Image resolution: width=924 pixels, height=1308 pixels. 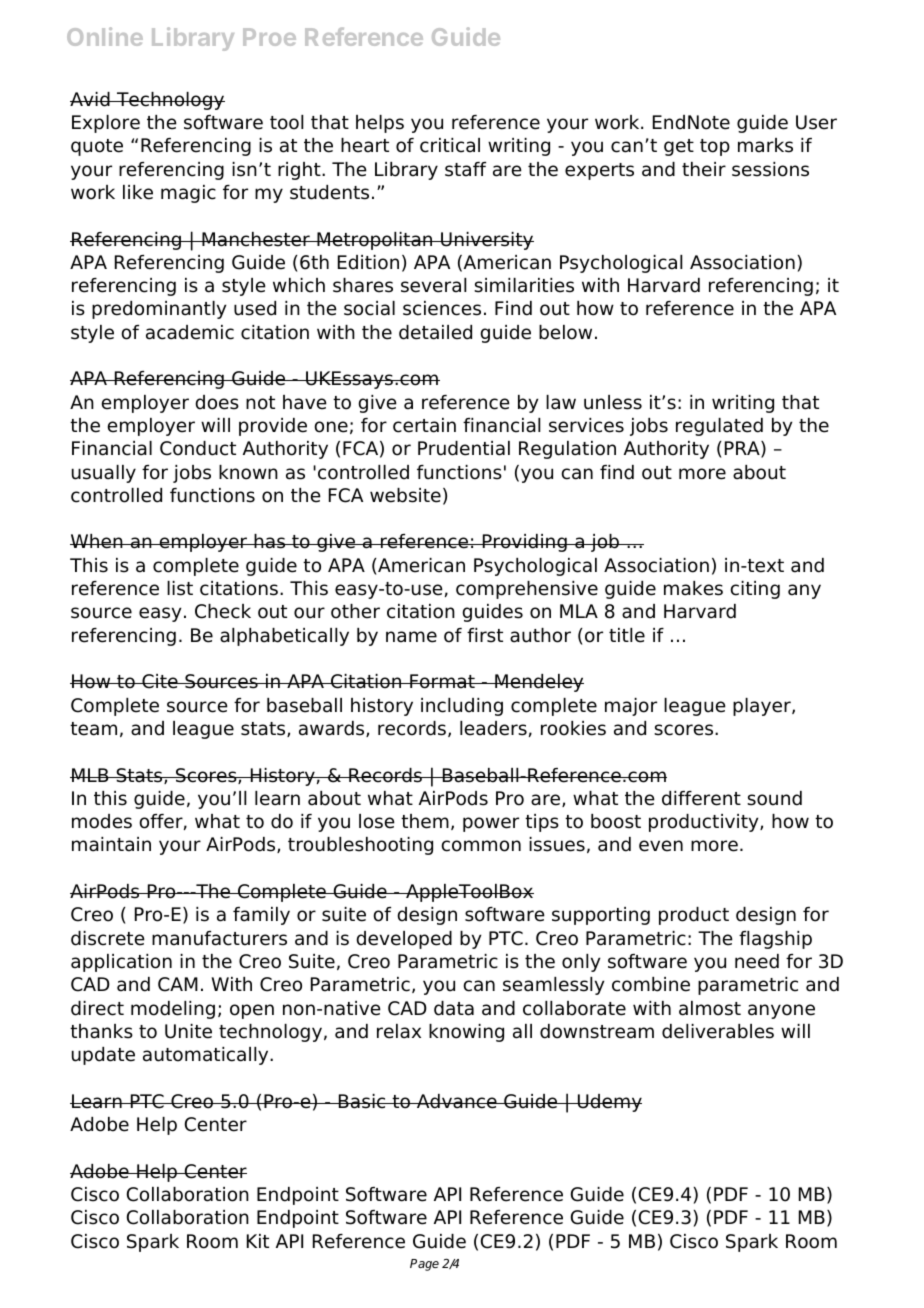 I want to click on top, so click(x=715, y=147).
